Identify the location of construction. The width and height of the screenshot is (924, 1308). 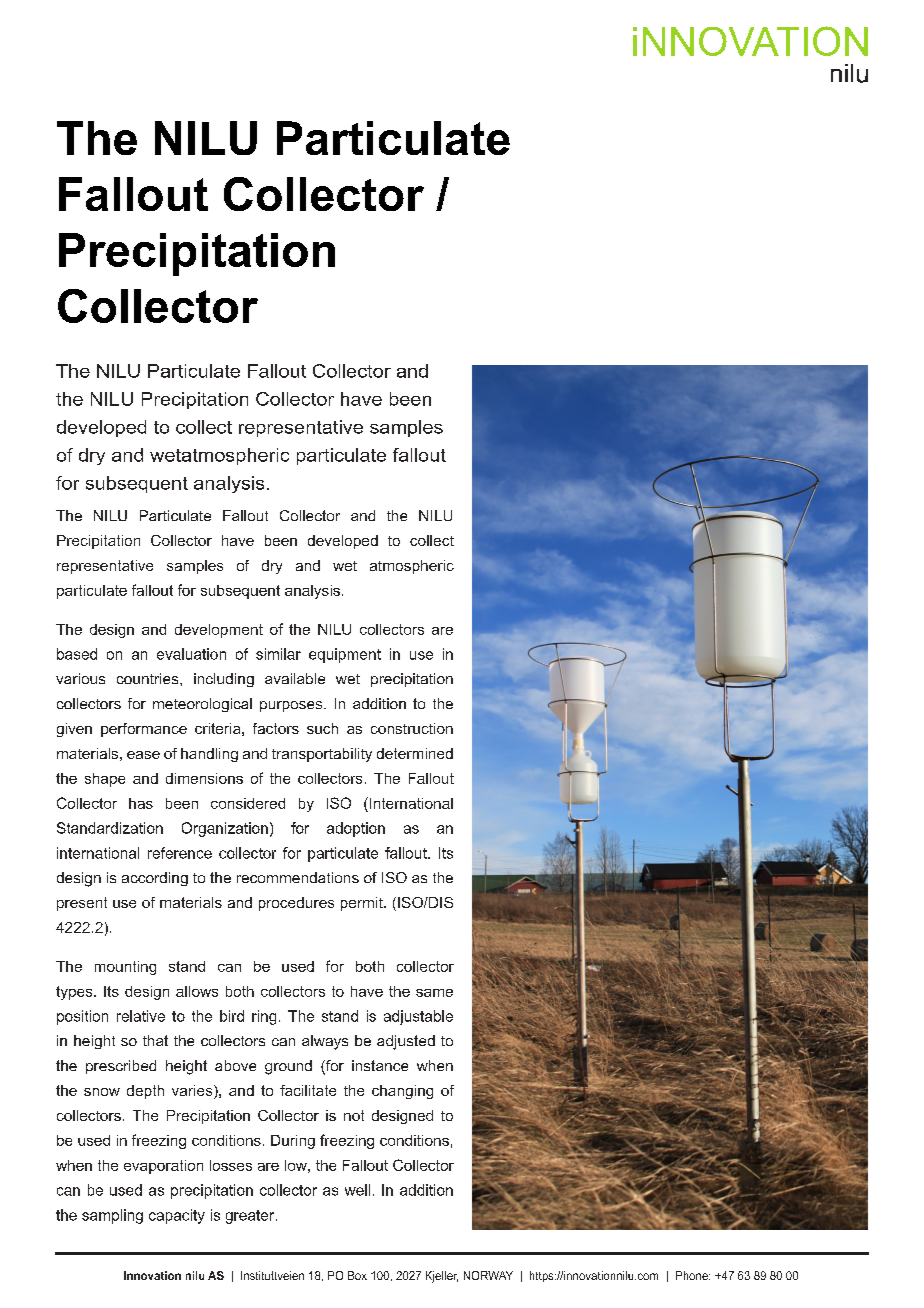
(412, 728).
